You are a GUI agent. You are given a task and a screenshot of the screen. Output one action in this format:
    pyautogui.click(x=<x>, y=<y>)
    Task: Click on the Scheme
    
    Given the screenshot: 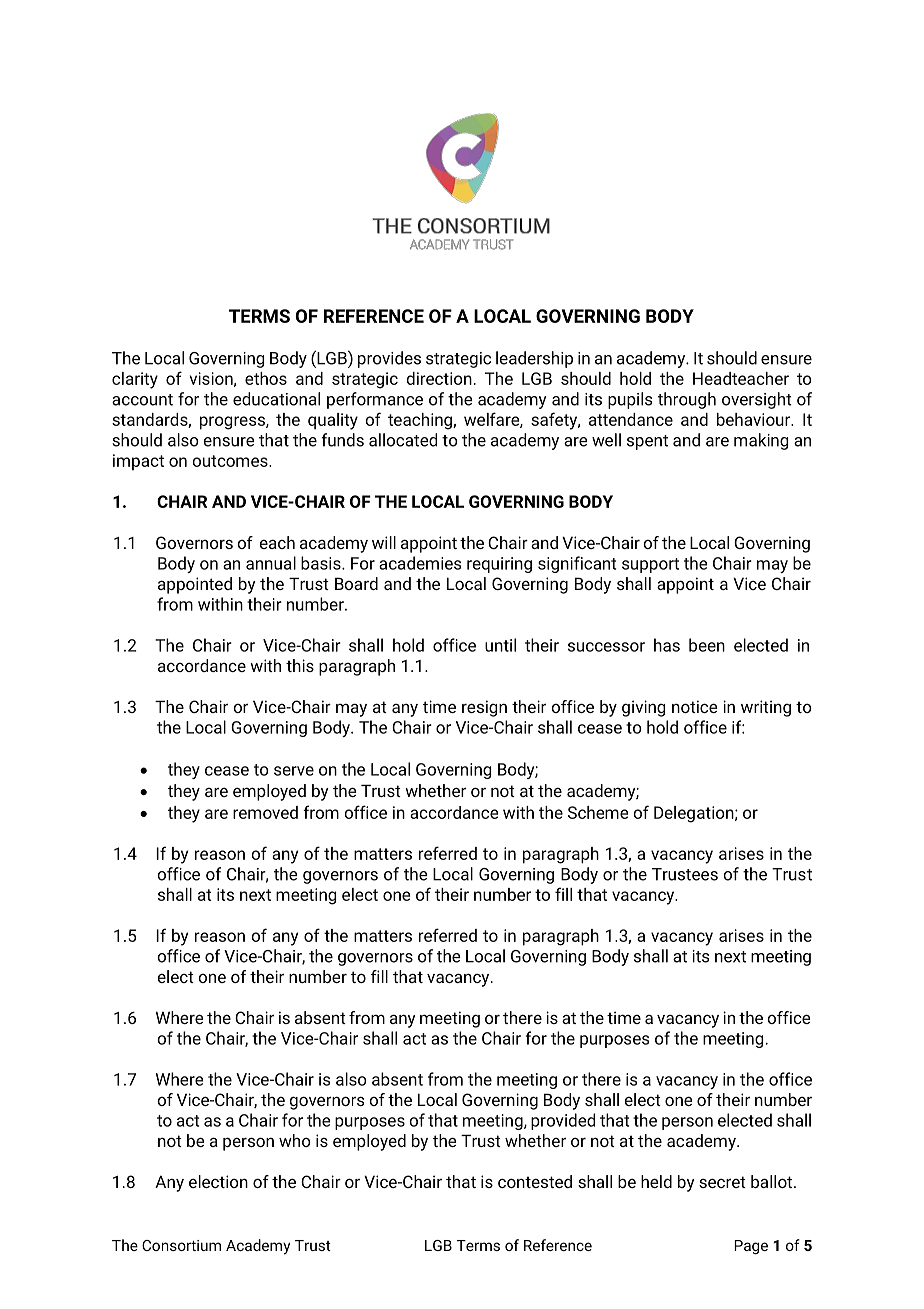 What is the action you would take?
    pyautogui.click(x=598, y=812)
